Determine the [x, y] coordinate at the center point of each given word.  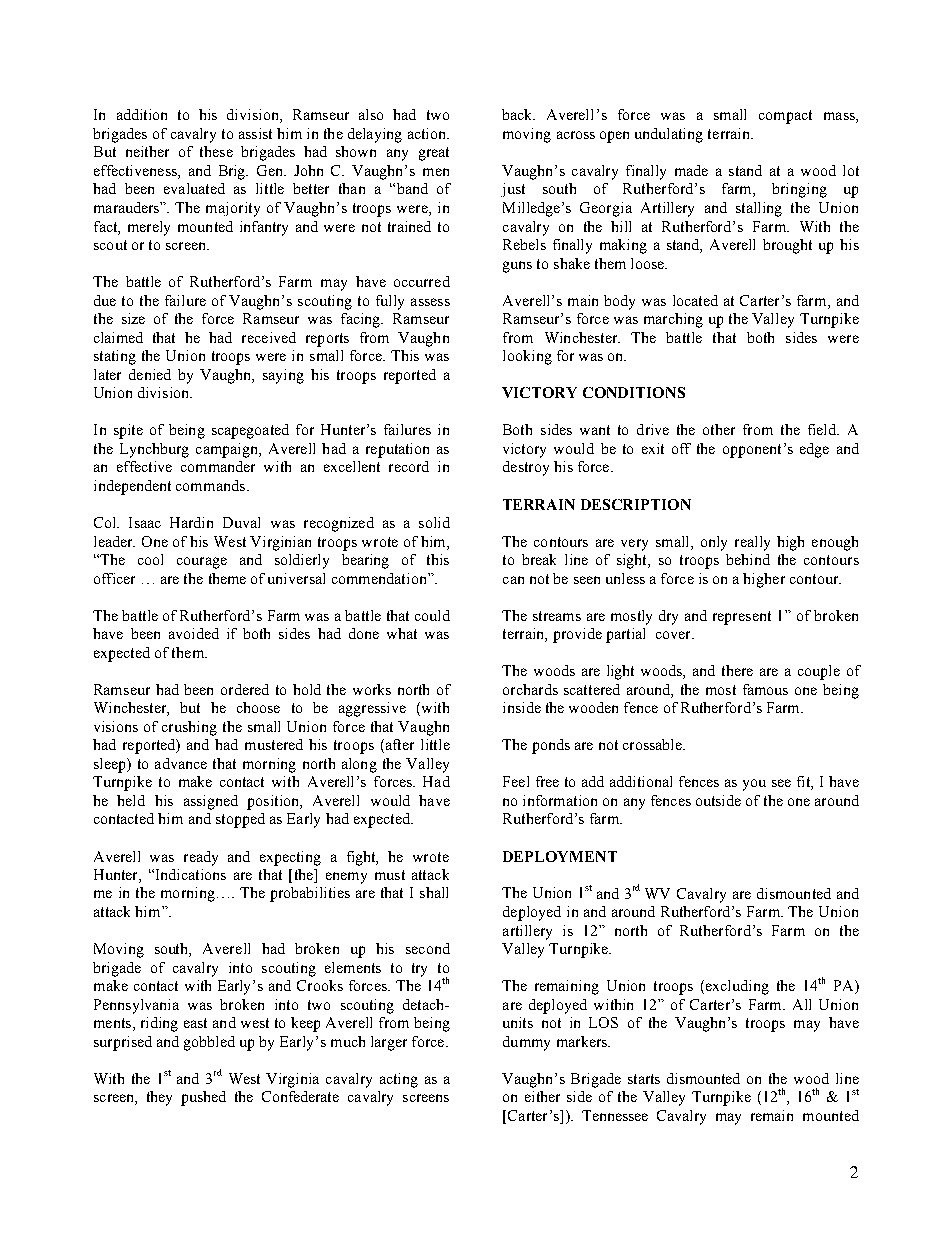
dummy [526, 1043]
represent [742, 618]
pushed [203, 1098]
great [434, 154]
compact [785, 117]
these [216, 151]
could [432, 615]
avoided [194, 633]
